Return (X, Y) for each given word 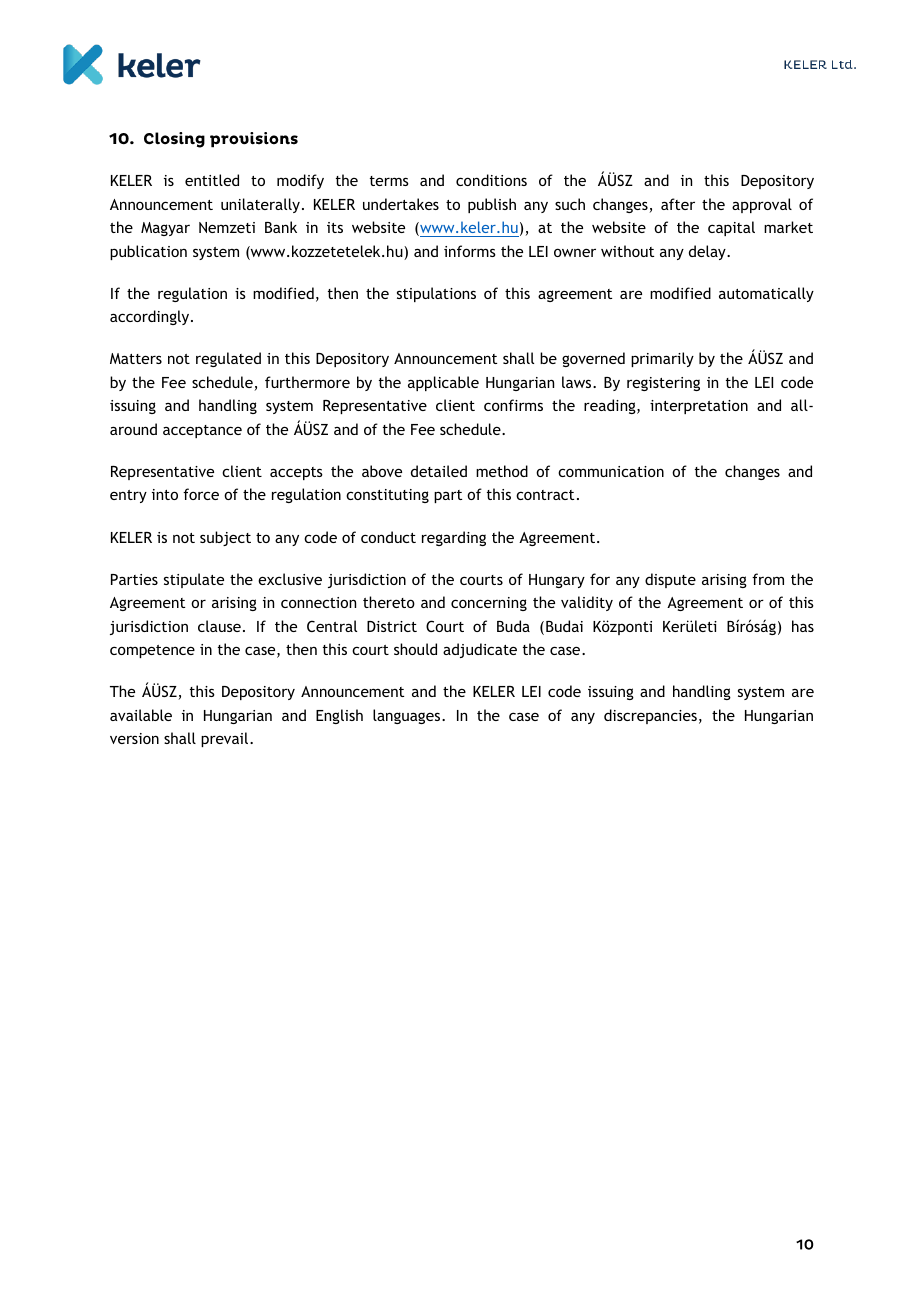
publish (492, 205)
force (201, 494)
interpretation (699, 407)
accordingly (151, 317)
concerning (489, 604)
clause (219, 626)
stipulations (436, 294)
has (803, 626)
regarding (454, 538)
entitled (212, 180)
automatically (766, 294)
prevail (226, 739)
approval (762, 205)
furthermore (307, 382)
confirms (513, 405)
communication (611, 471)
